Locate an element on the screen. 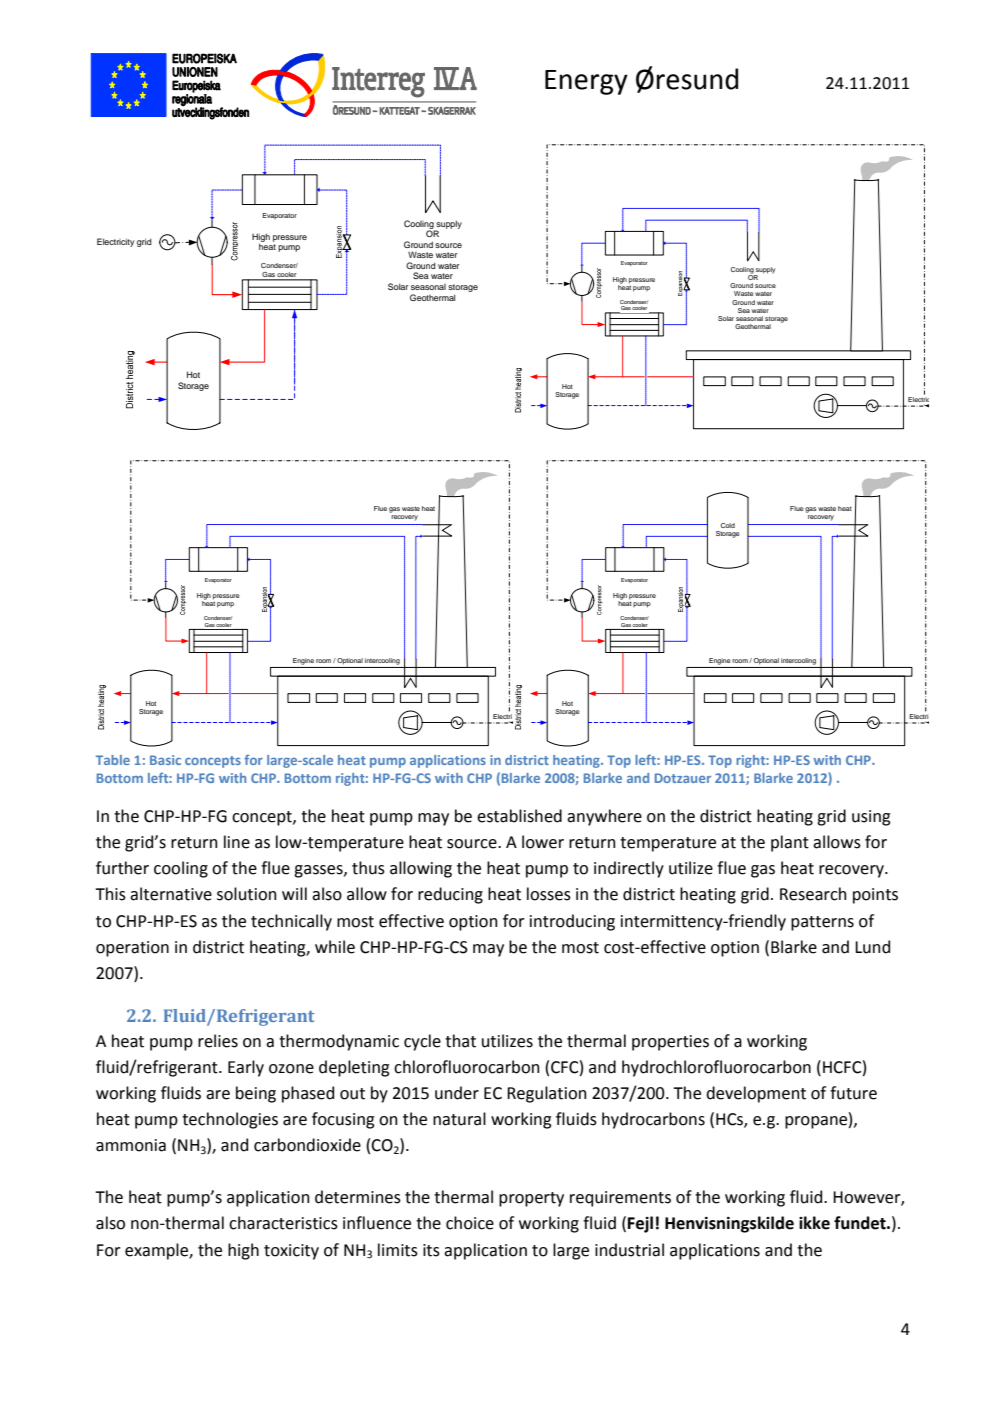  plant is located at coordinates (790, 843).
